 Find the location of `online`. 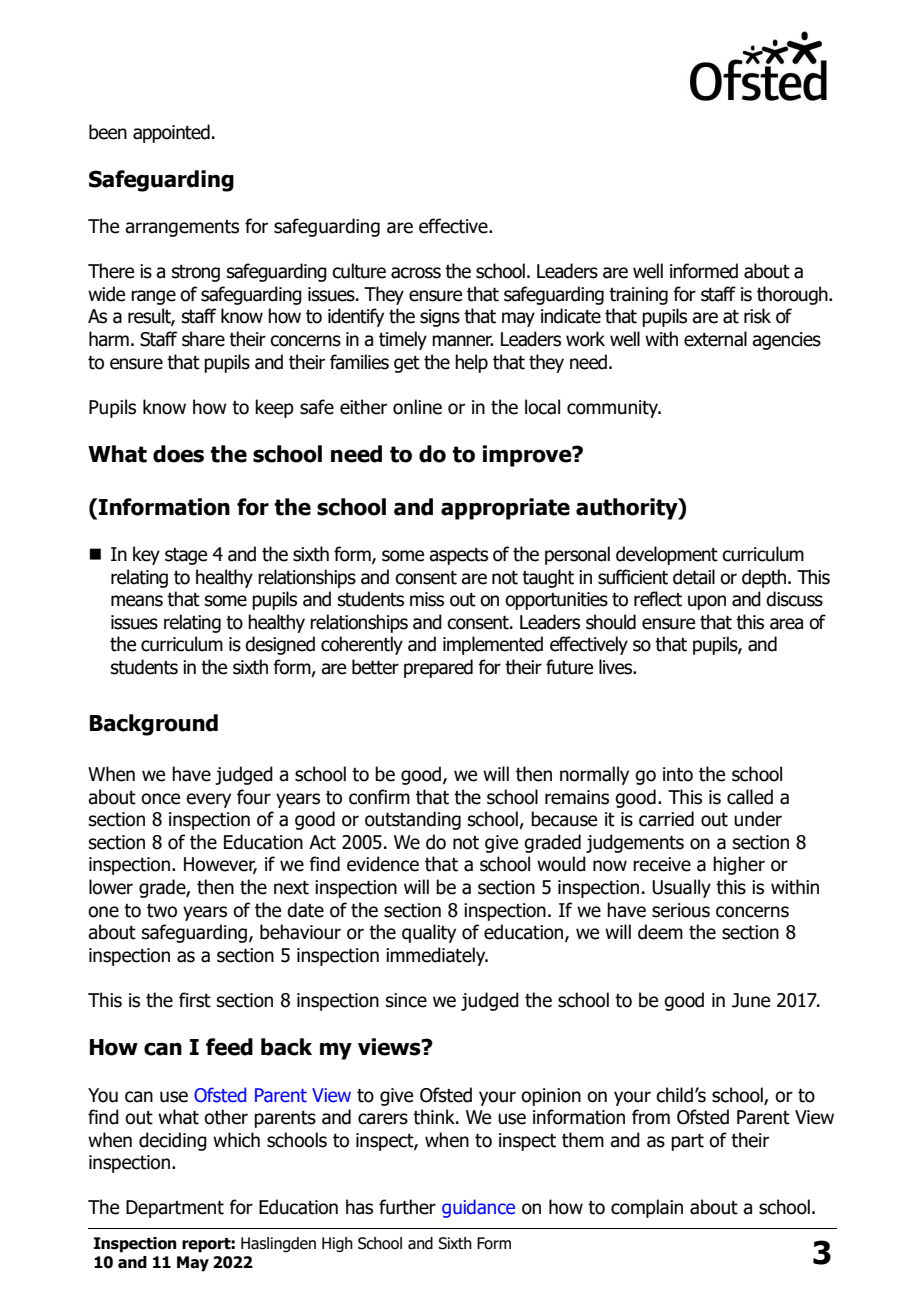

online is located at coordinates (417, 407).
